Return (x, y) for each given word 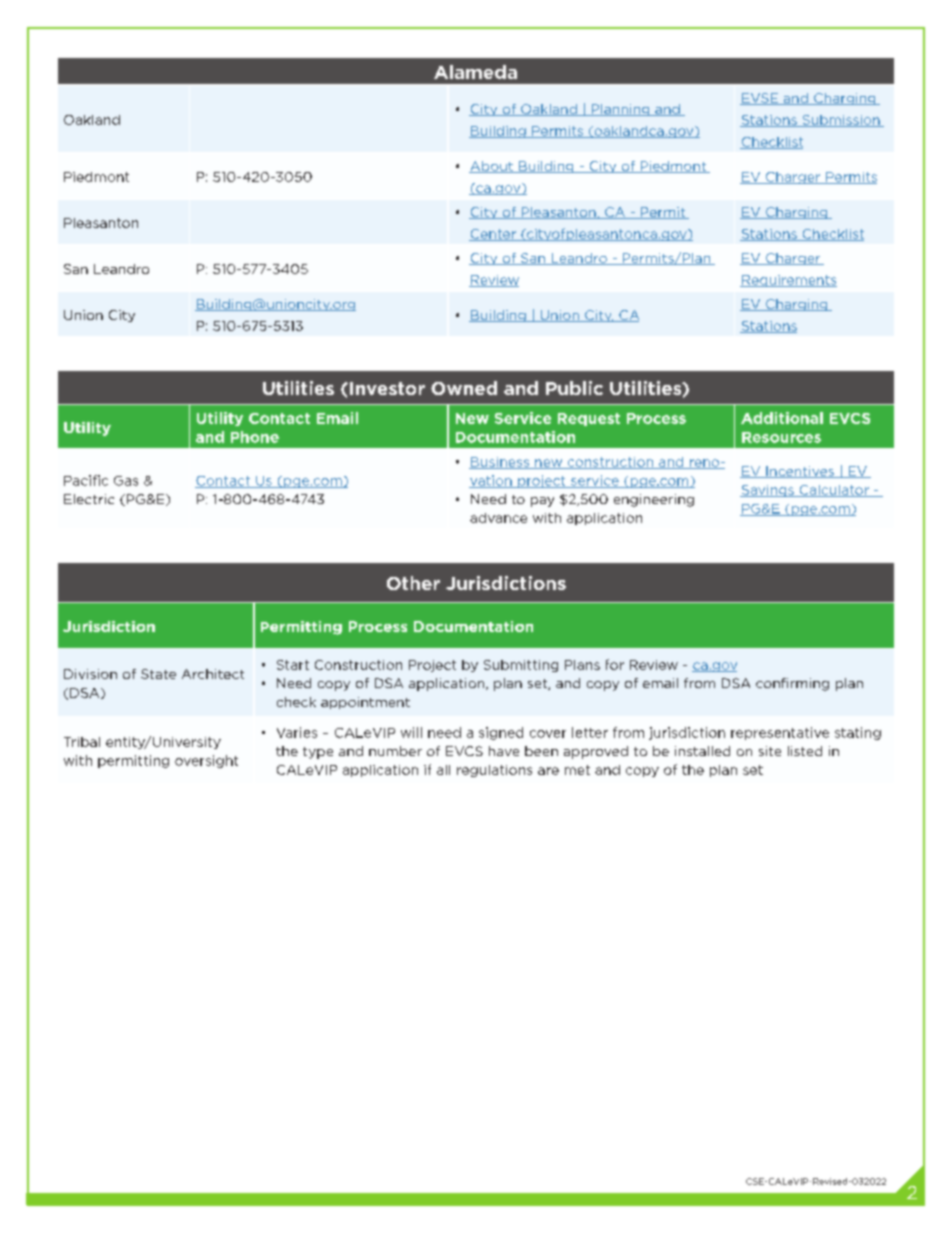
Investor (387, 388)
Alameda (475, 72)
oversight (206, 761)
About (492, 167)
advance (498, 518)
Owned (464, 388)
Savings (768, 491)
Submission (841, 121)
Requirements (788, 281)
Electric (89, 499)
